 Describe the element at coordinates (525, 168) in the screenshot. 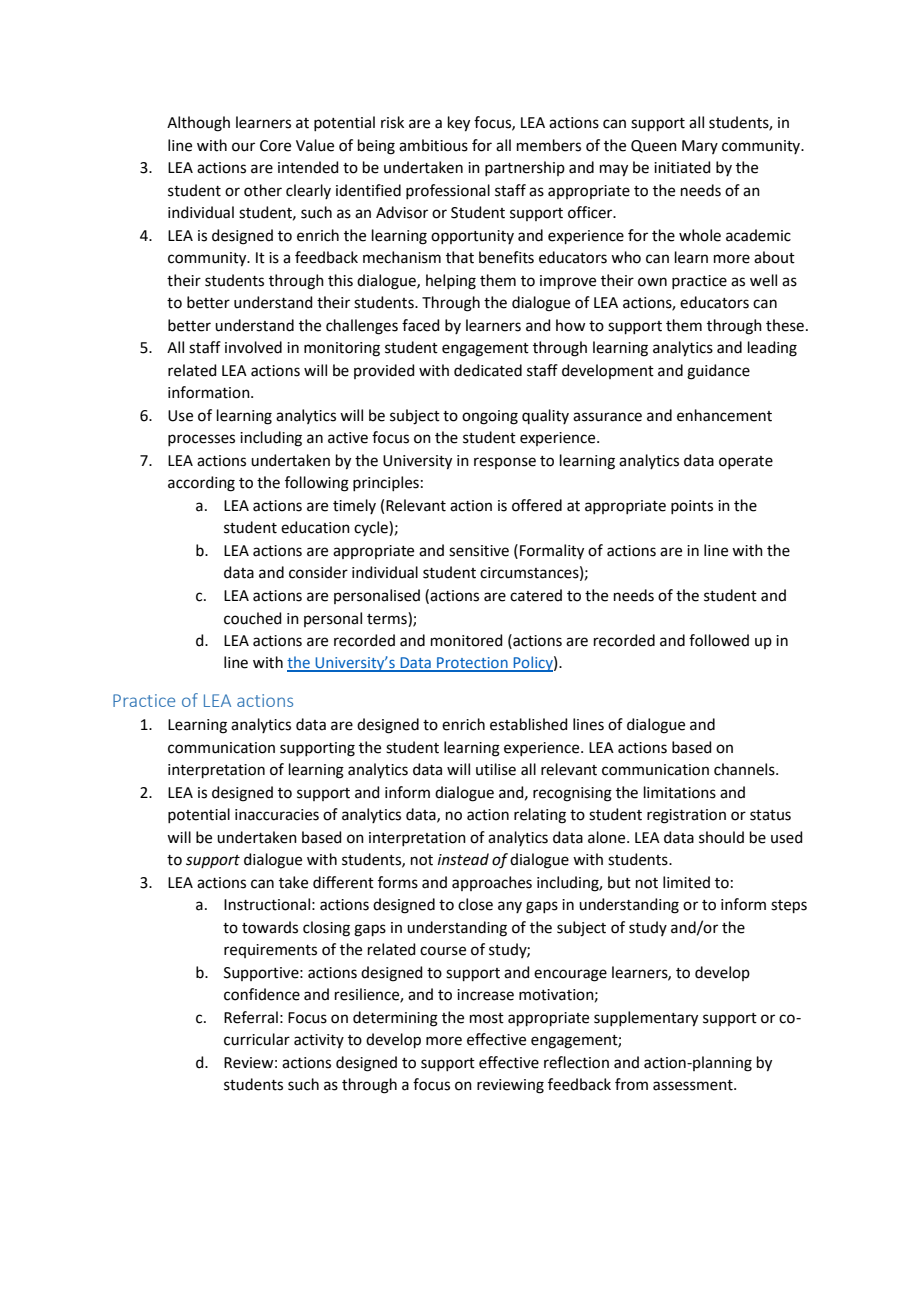

I see `partnership` at that location.
